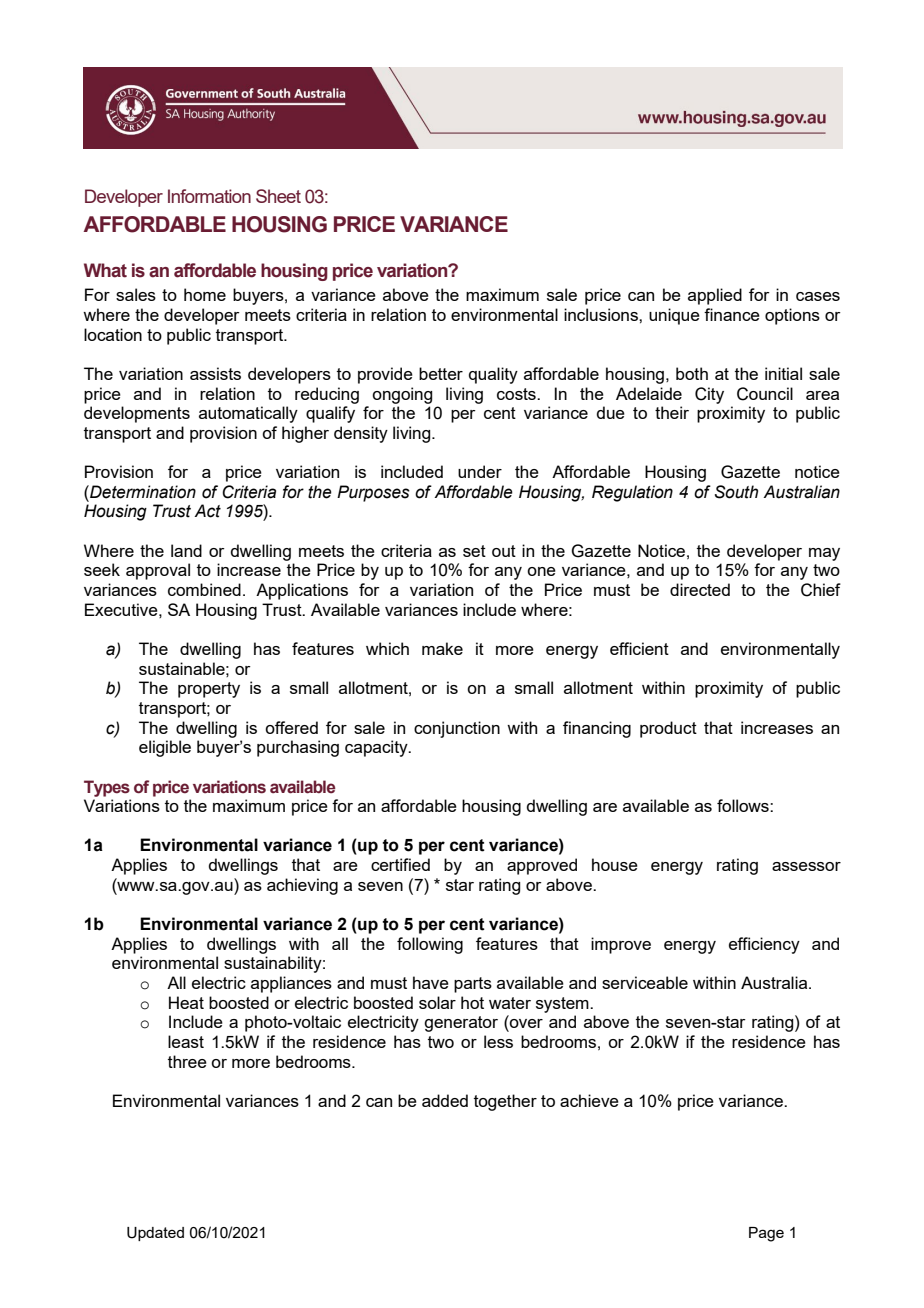  I want to click on land, so click(186, 550).
